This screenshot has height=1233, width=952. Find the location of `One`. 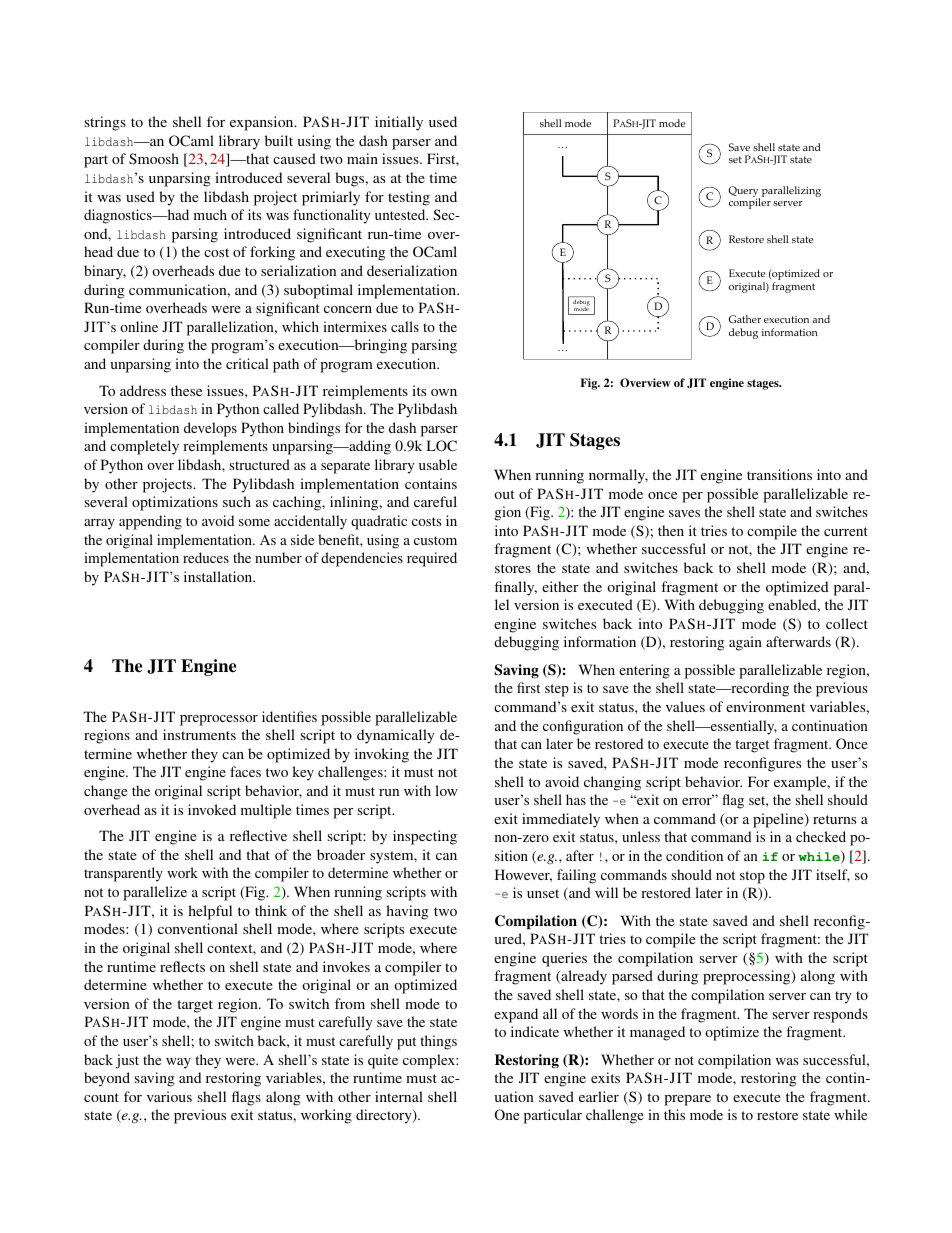

One is located at coordinates (507, 1114).
